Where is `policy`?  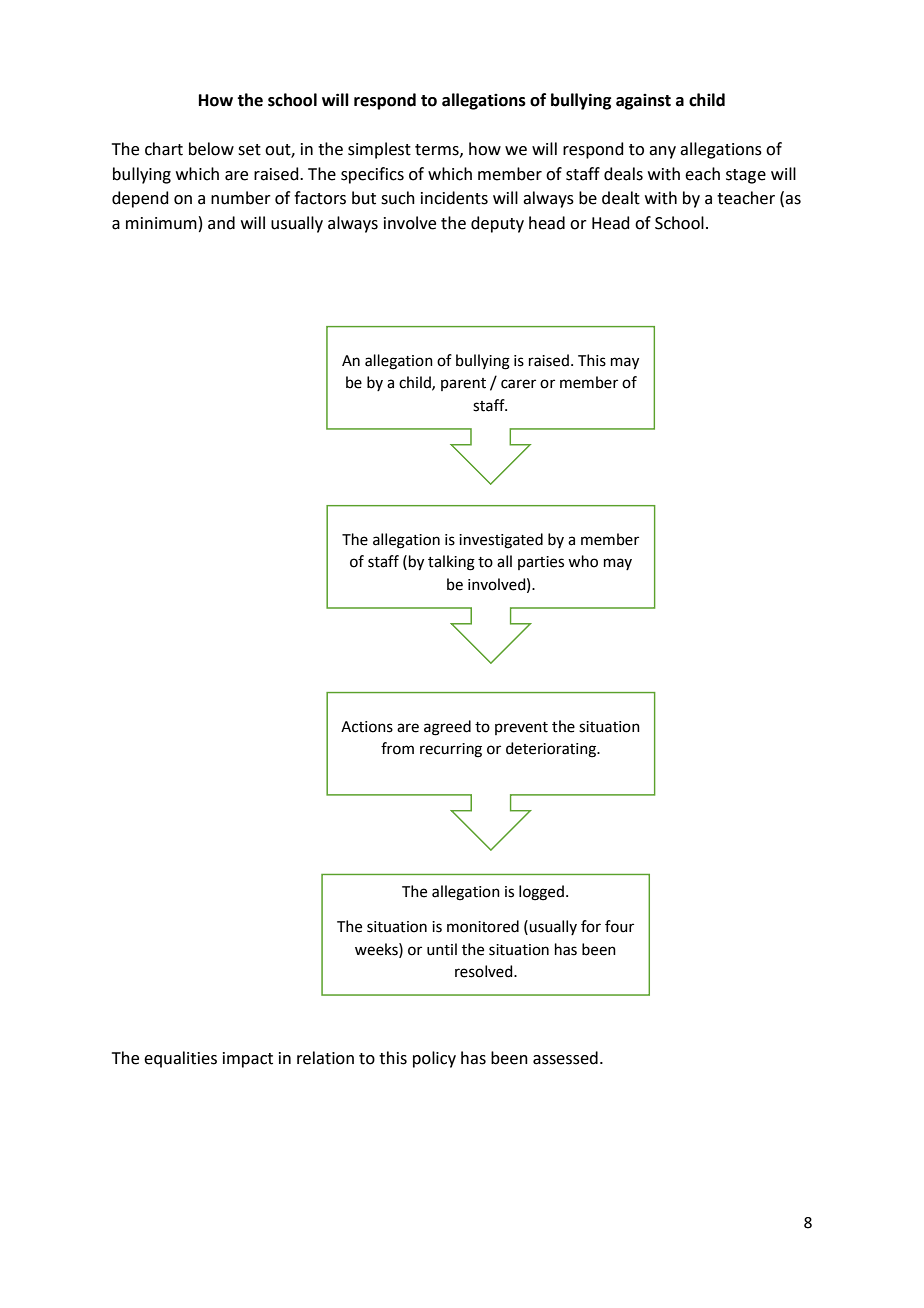
policy is located at coordinates (434, 1059).
